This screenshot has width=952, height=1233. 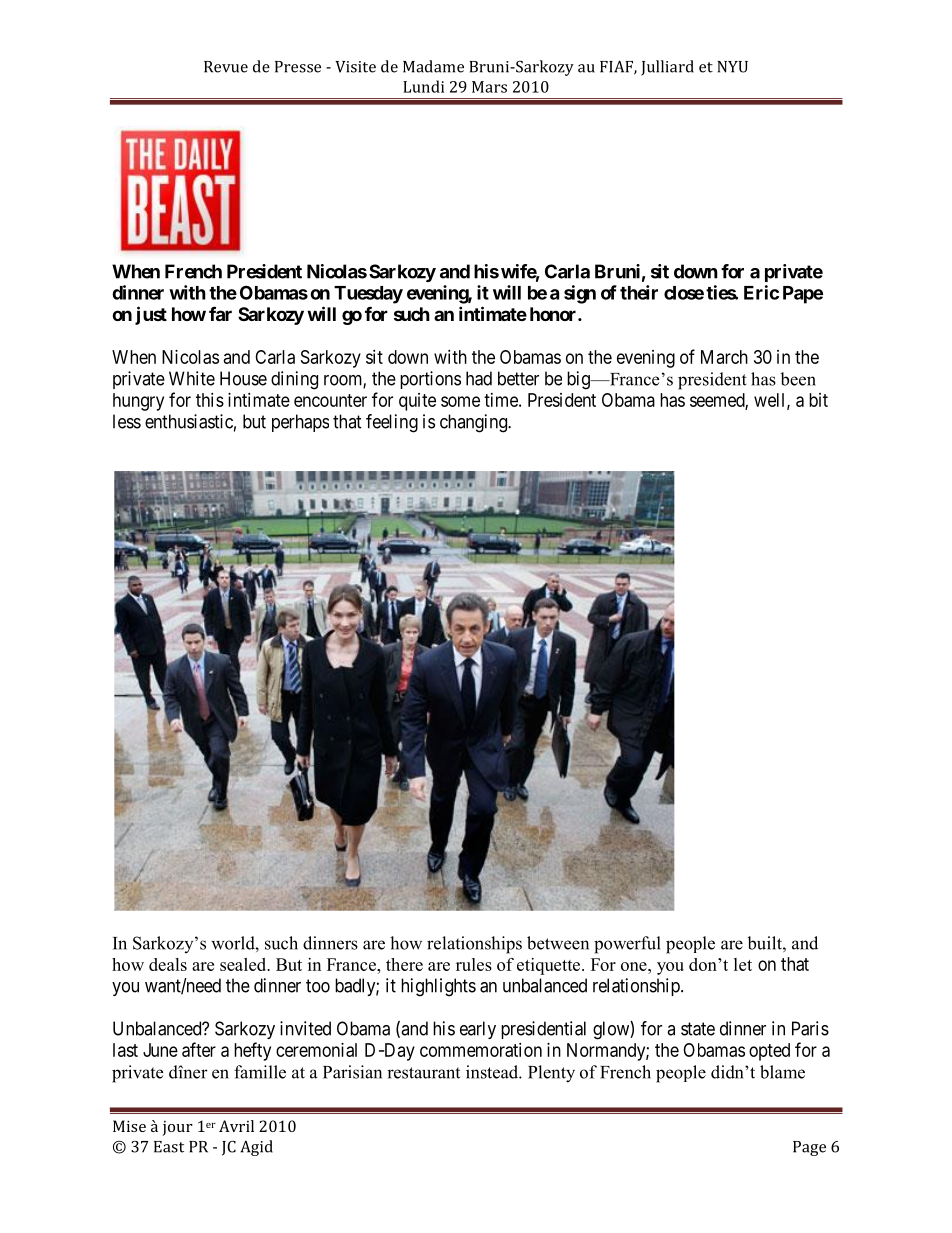 I want to click on between, so click(x=558, y=943).
